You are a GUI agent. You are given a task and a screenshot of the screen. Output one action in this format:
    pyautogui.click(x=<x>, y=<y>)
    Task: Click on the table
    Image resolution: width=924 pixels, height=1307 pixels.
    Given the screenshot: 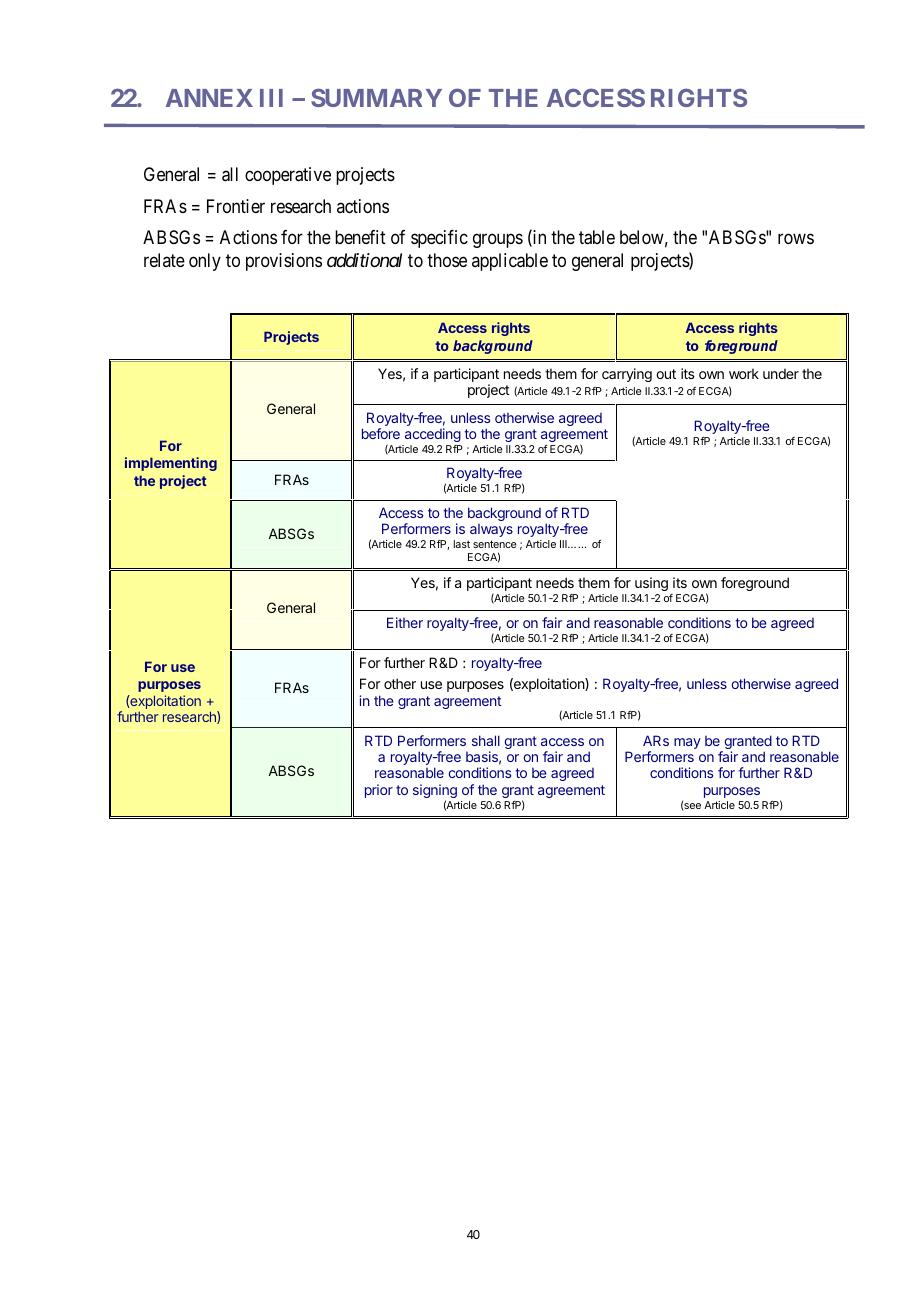 What is the action you would take?
    pyautogui.click(x=597, y=237)
